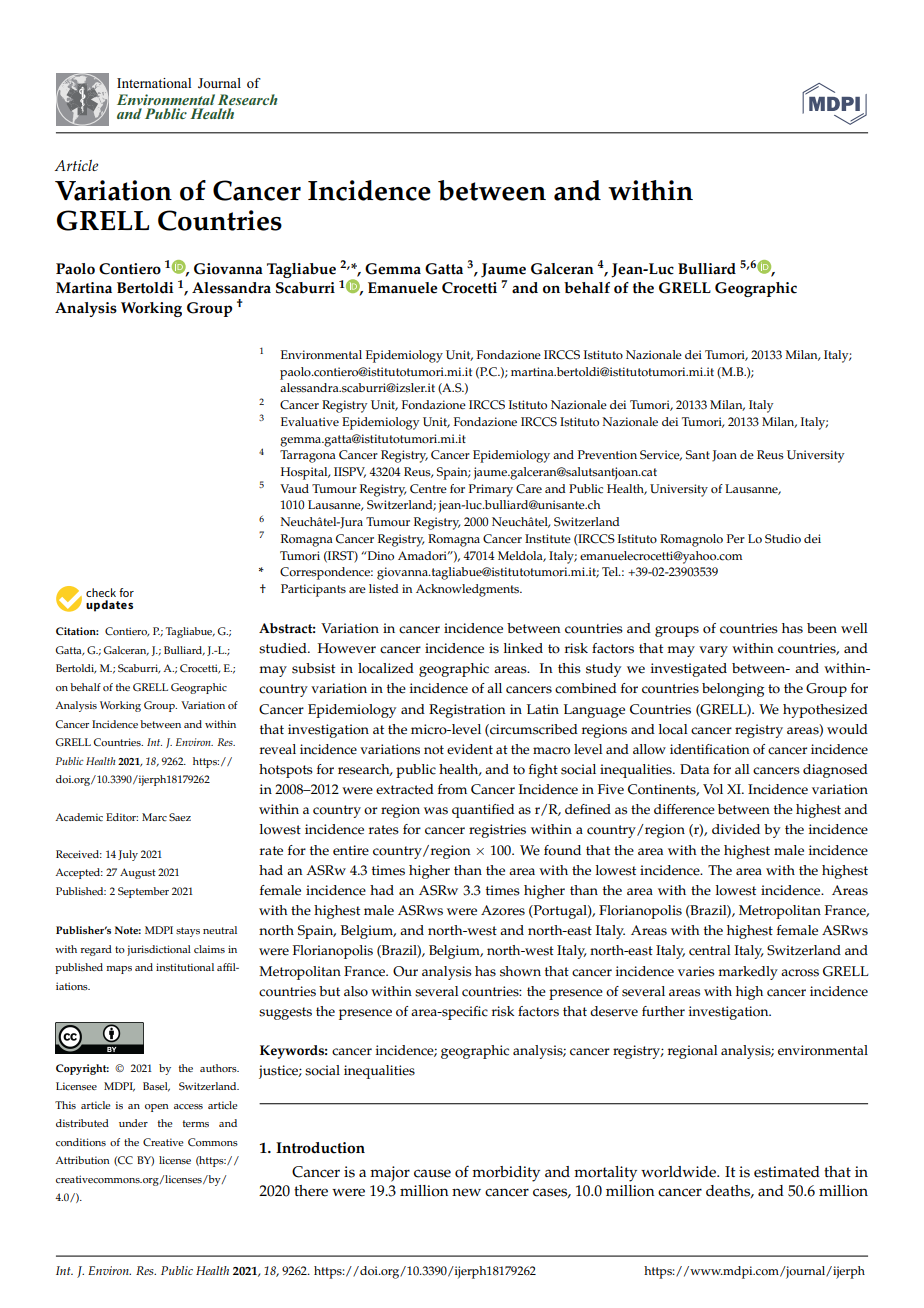 This page has width=924, height=1308. Describe the element at coordinates (607, 455) in the page. I see `Prevention` at that location.
